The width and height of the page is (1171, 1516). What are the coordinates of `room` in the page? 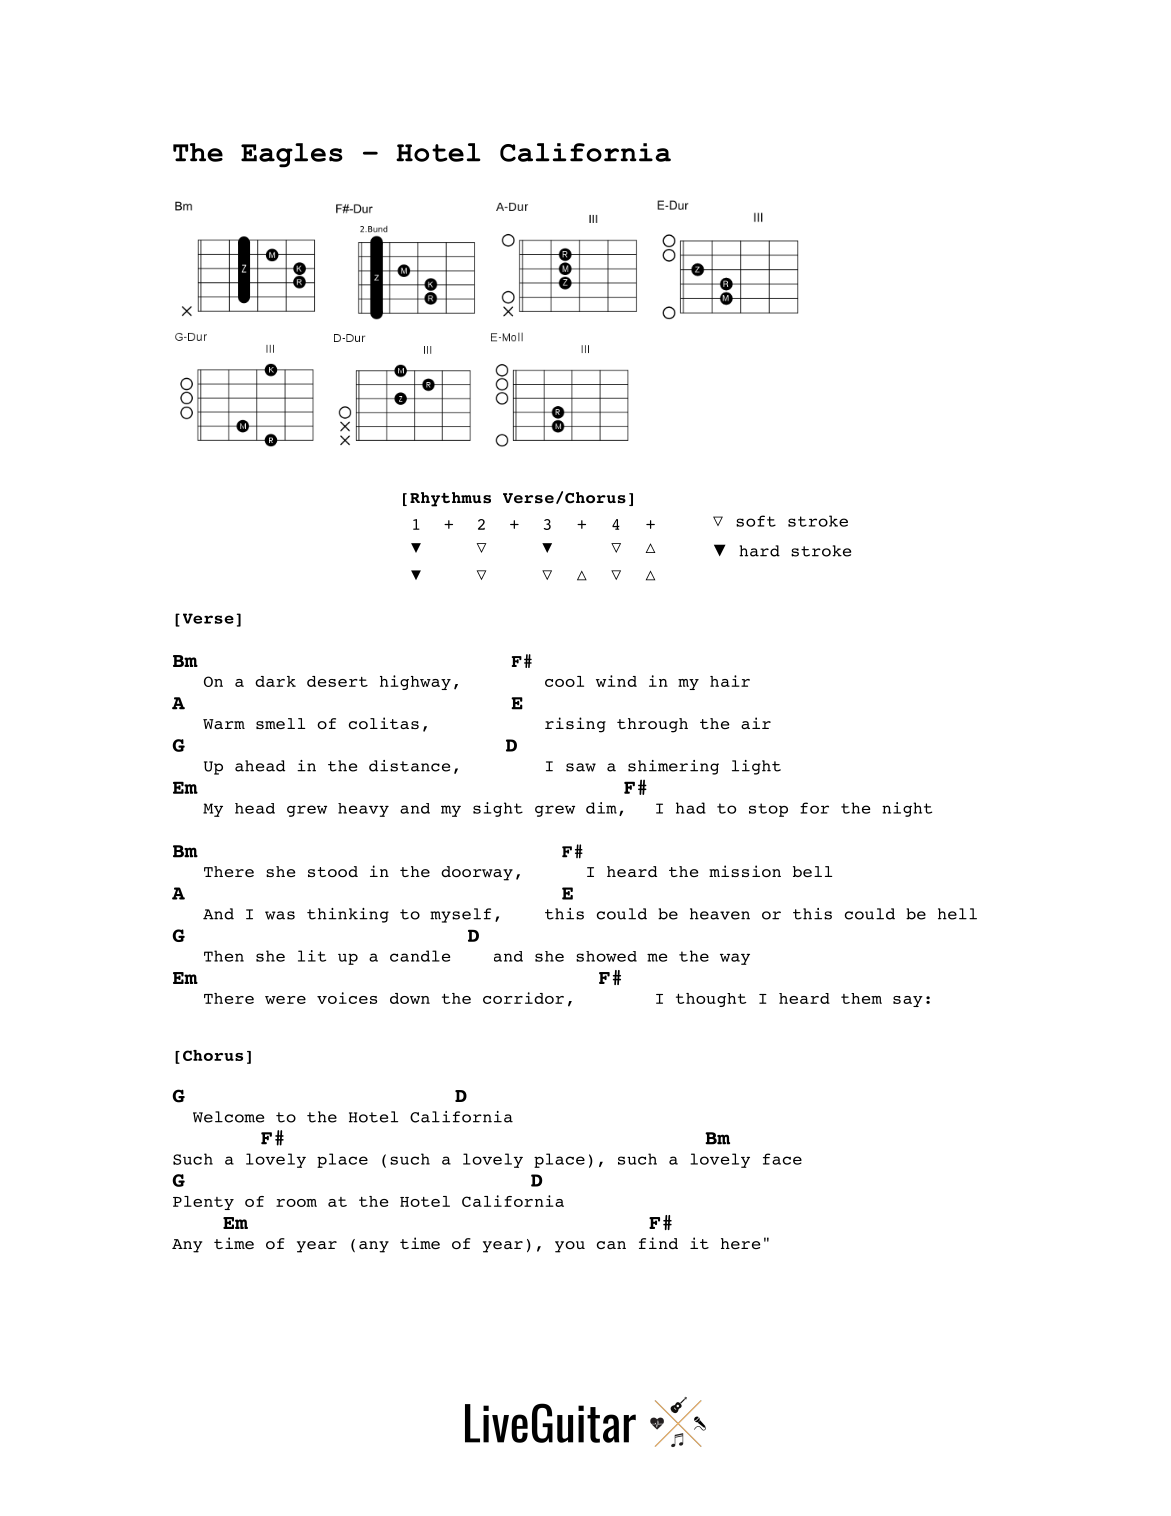 It's located at (296, 1203).
